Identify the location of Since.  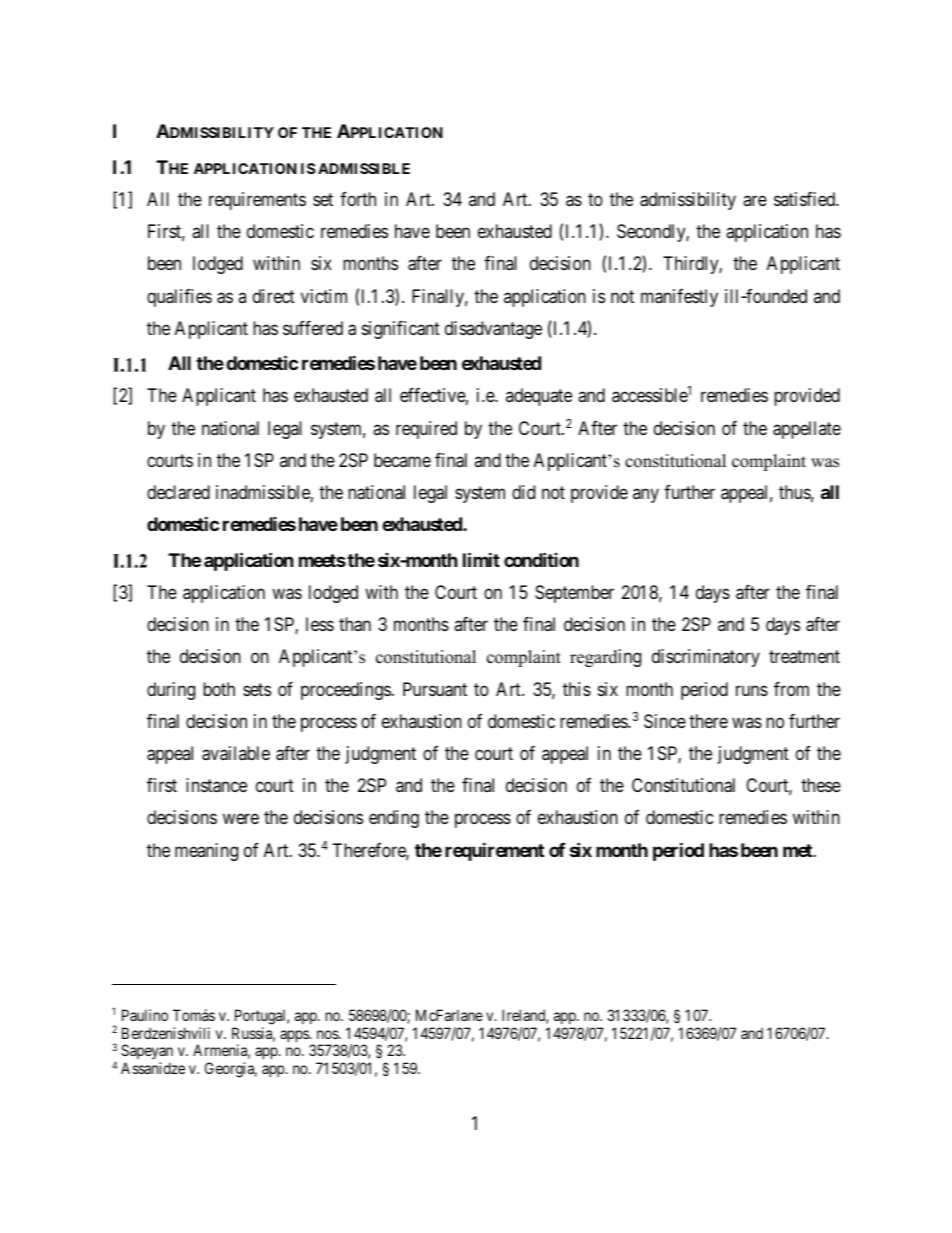
(665, 721).
